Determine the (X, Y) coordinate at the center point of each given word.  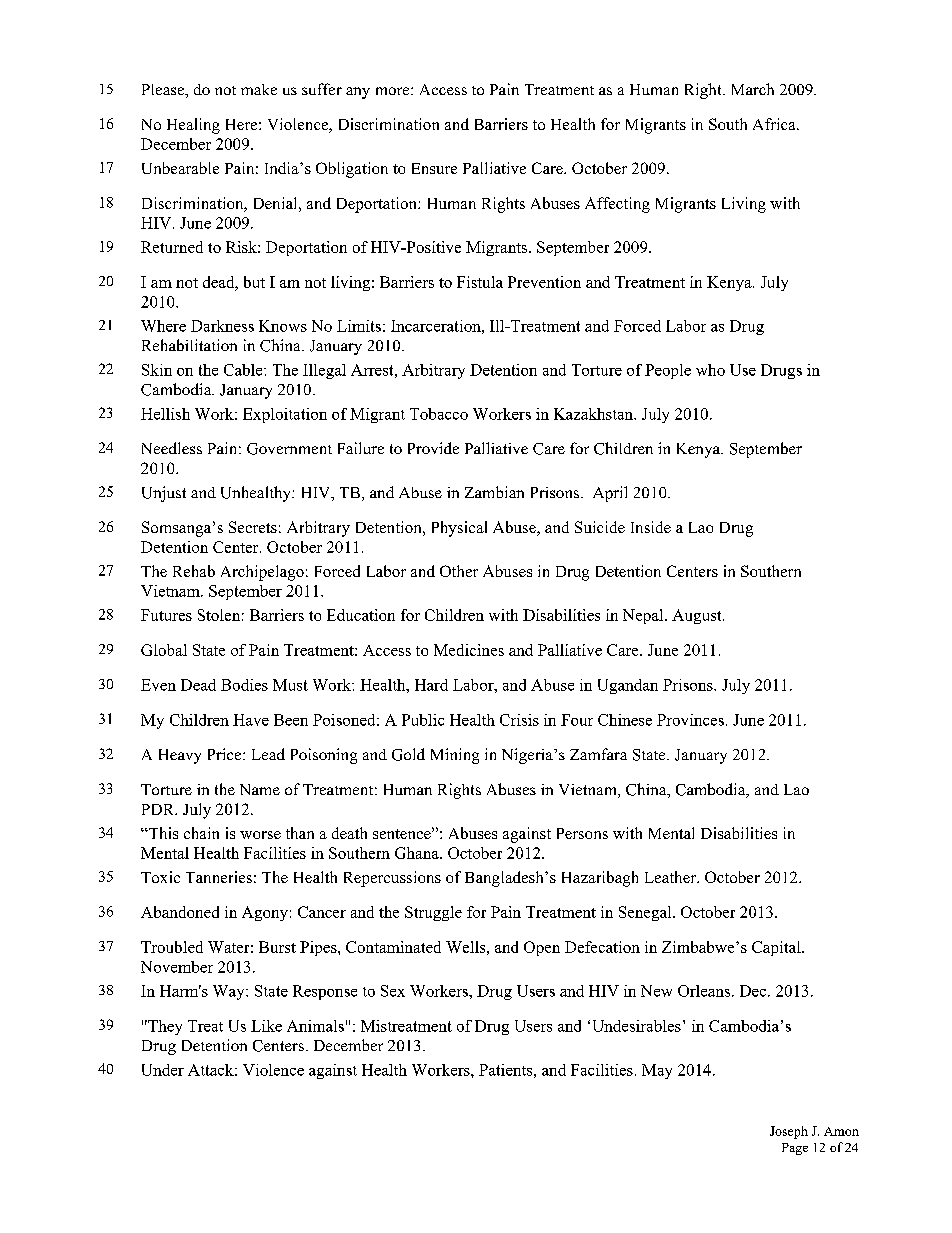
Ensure (434, 168)
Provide (433, 448)
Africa (775, 124)
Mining (455, 756)
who (710, 370)
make (259, 89)
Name (260, 789)
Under (163, 1070)
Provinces (690, 720)
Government (289, 449)
